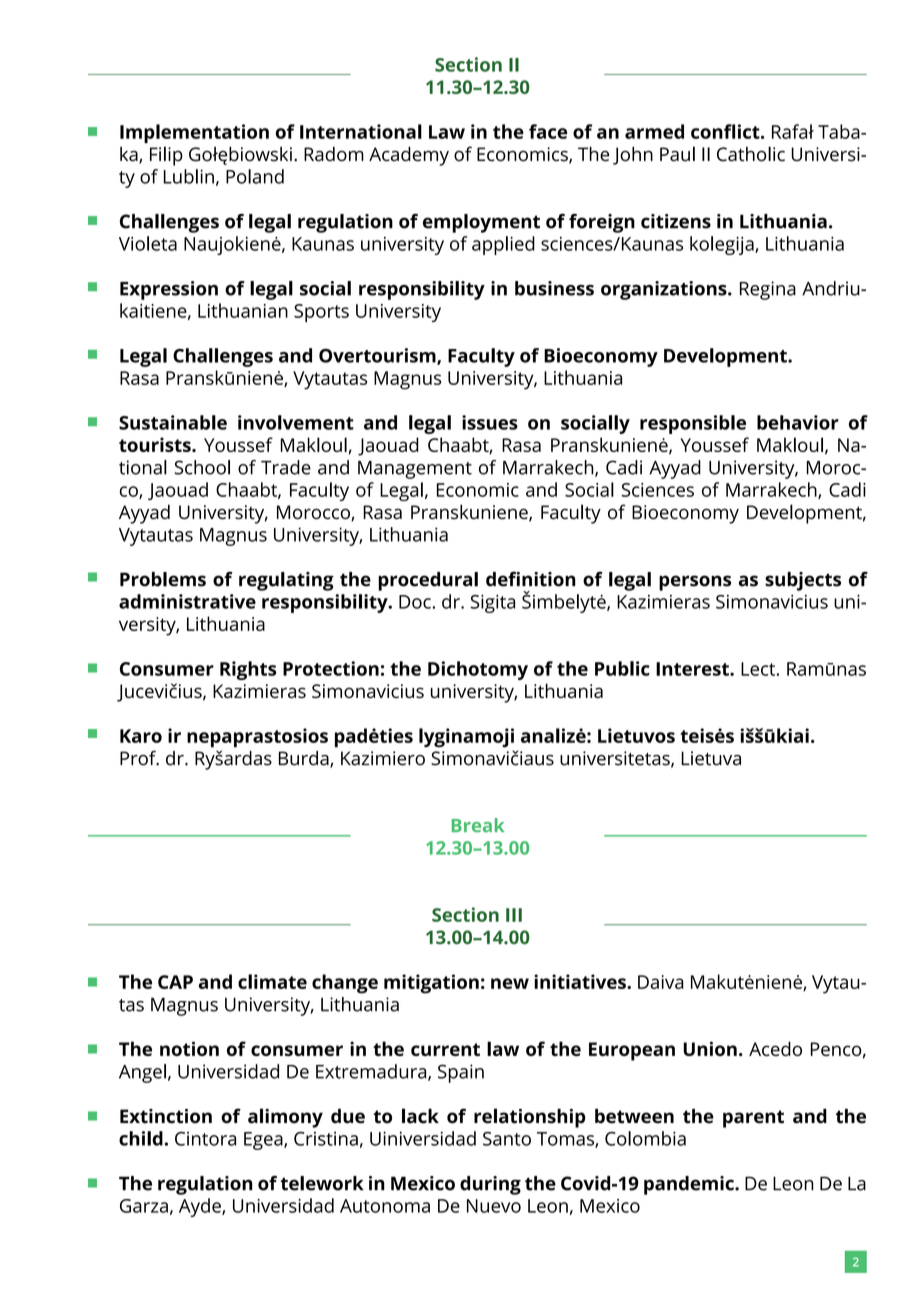 The width and height of the screenshot is (924, 1308). I want to click on Rights, so click(248, 670).
